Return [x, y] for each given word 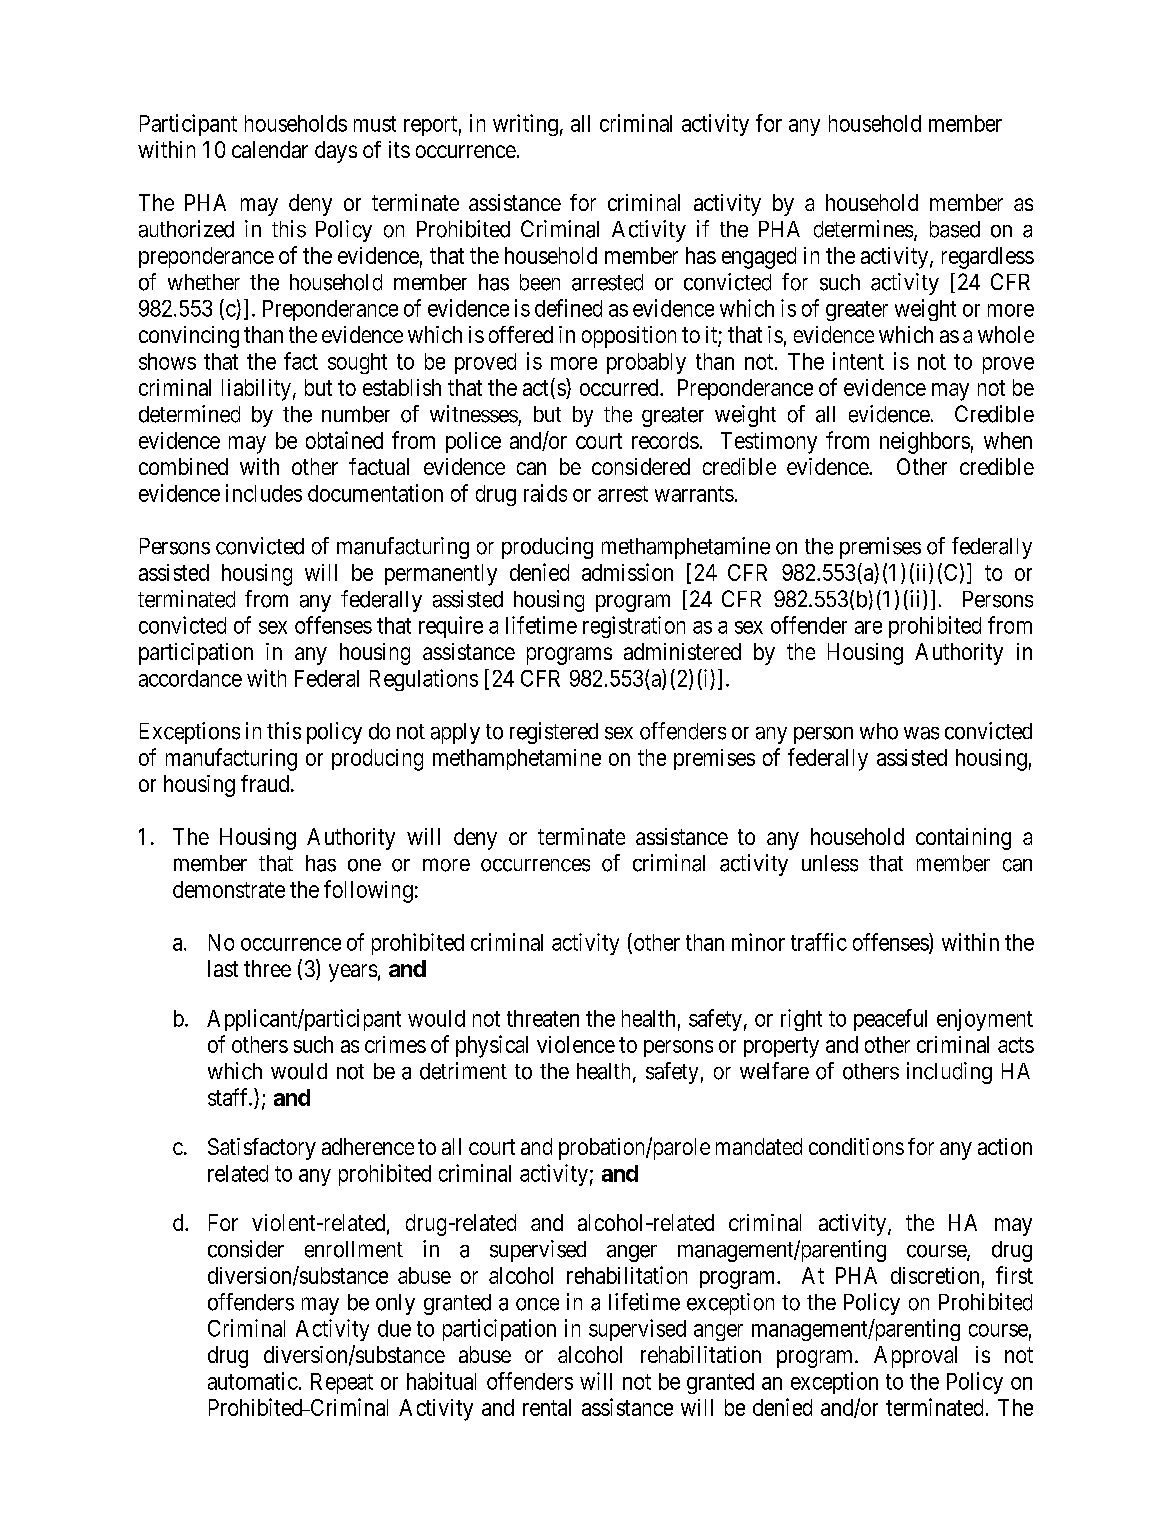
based [955, 229]
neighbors [925, 443]
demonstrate [229, 889]
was [921, 733]
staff [229, 1097]
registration [634, 627]
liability [256, 390]
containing [963, 839]
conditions [856, 1146]
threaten [543, 1018]
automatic [253, 1381]
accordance [190, 678]
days [336, 152]
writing [525, 125]
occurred [620, 387]
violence [576, 1044]
